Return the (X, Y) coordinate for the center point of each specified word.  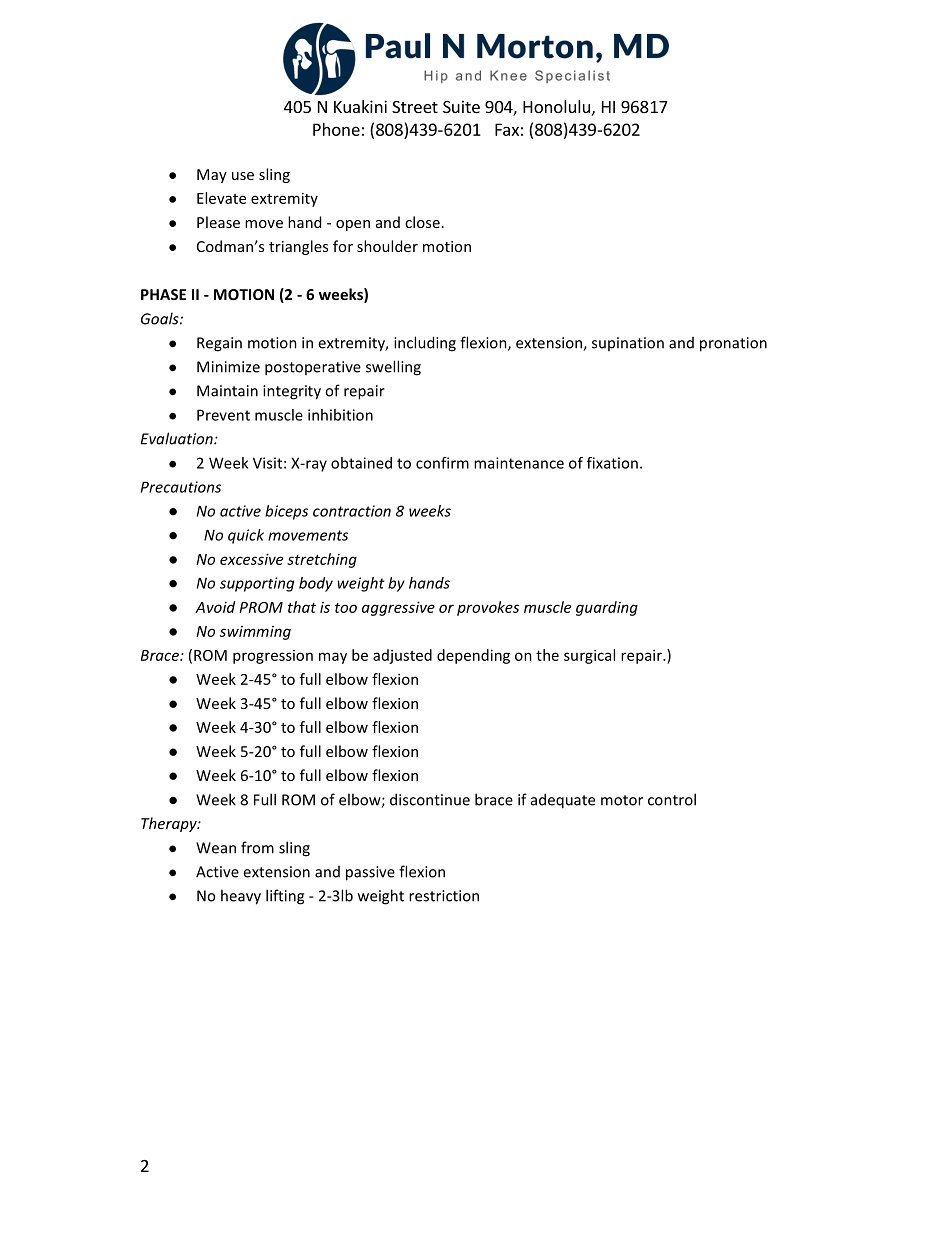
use (243, 176)
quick (246, 536)
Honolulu (556, 106)
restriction (444, 896)
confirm (442, 463)
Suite (461, 106)
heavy (241, 897)
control (672, 799)
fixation (612, 463)
